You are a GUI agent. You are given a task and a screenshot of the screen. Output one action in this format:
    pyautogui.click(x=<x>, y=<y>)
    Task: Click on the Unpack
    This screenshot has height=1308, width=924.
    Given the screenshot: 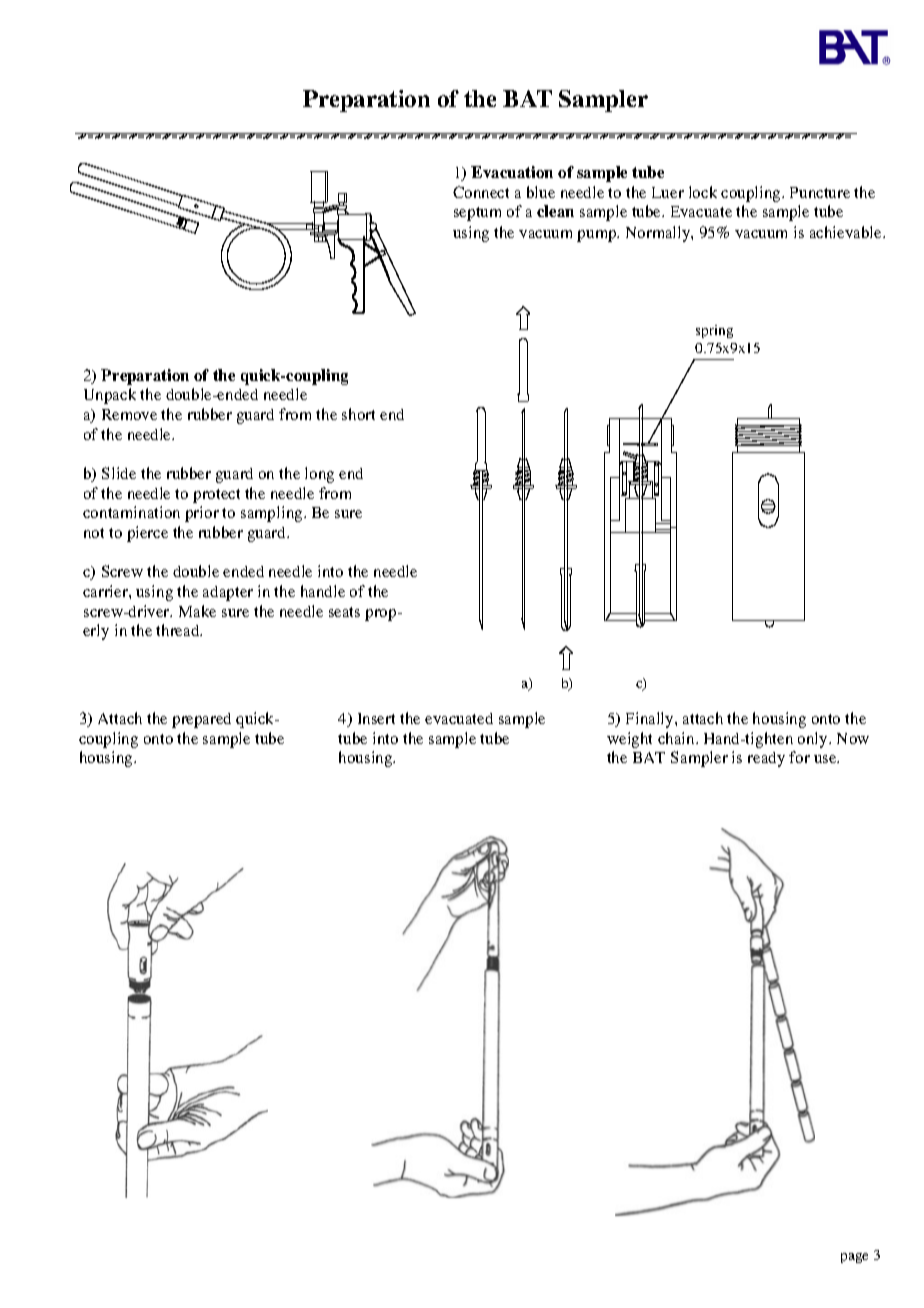 What is the action you would take?
    pyautogui.click(x=110, y=396)
